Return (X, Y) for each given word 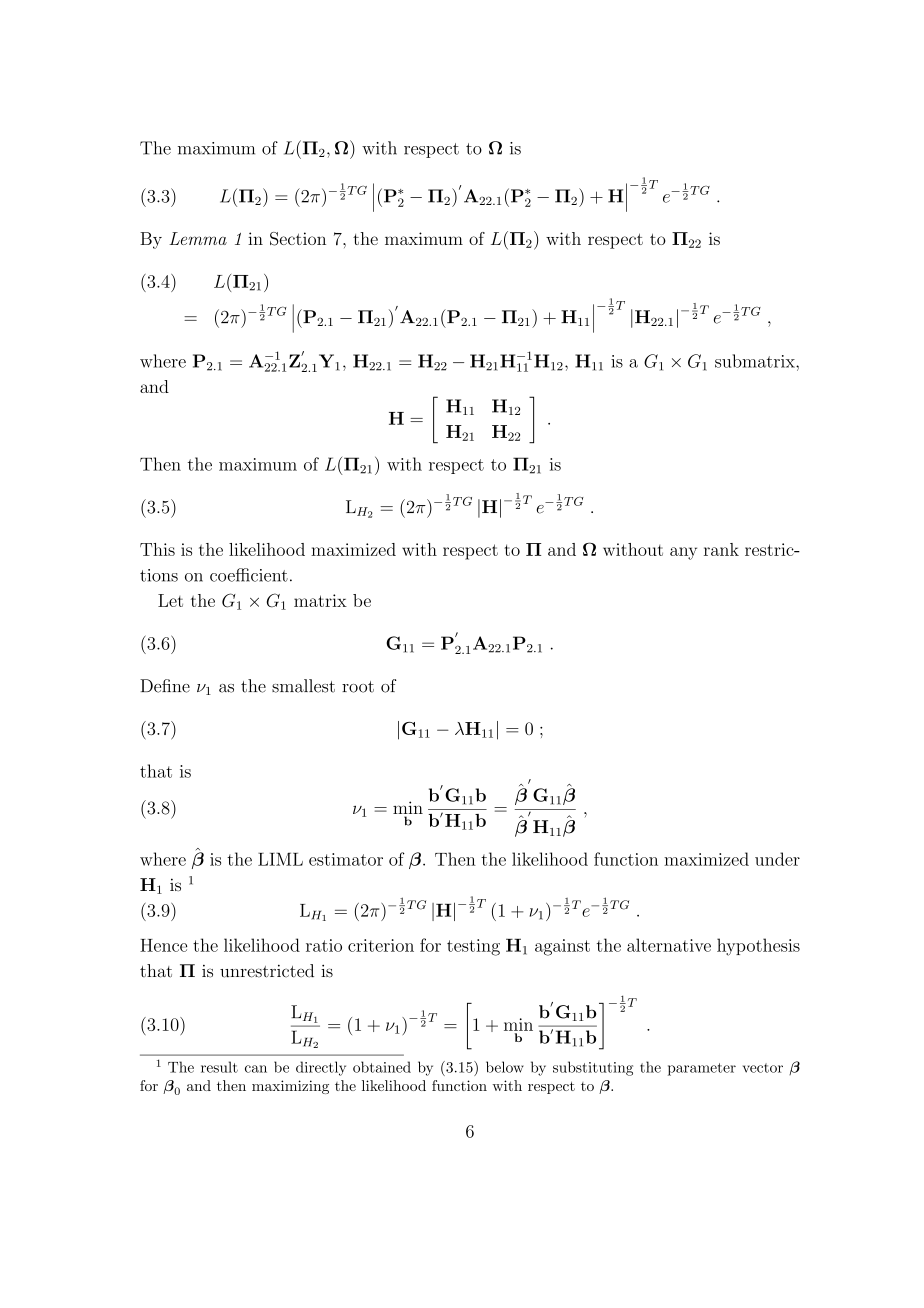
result (219, 1067)
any (683, 553)
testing (473, 947)
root (358, 687)
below (505, 1067)
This (157, 549)
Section (298, 239)
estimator (346, 859)
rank (721, 549)
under (777, 859)
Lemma (198, 238)
